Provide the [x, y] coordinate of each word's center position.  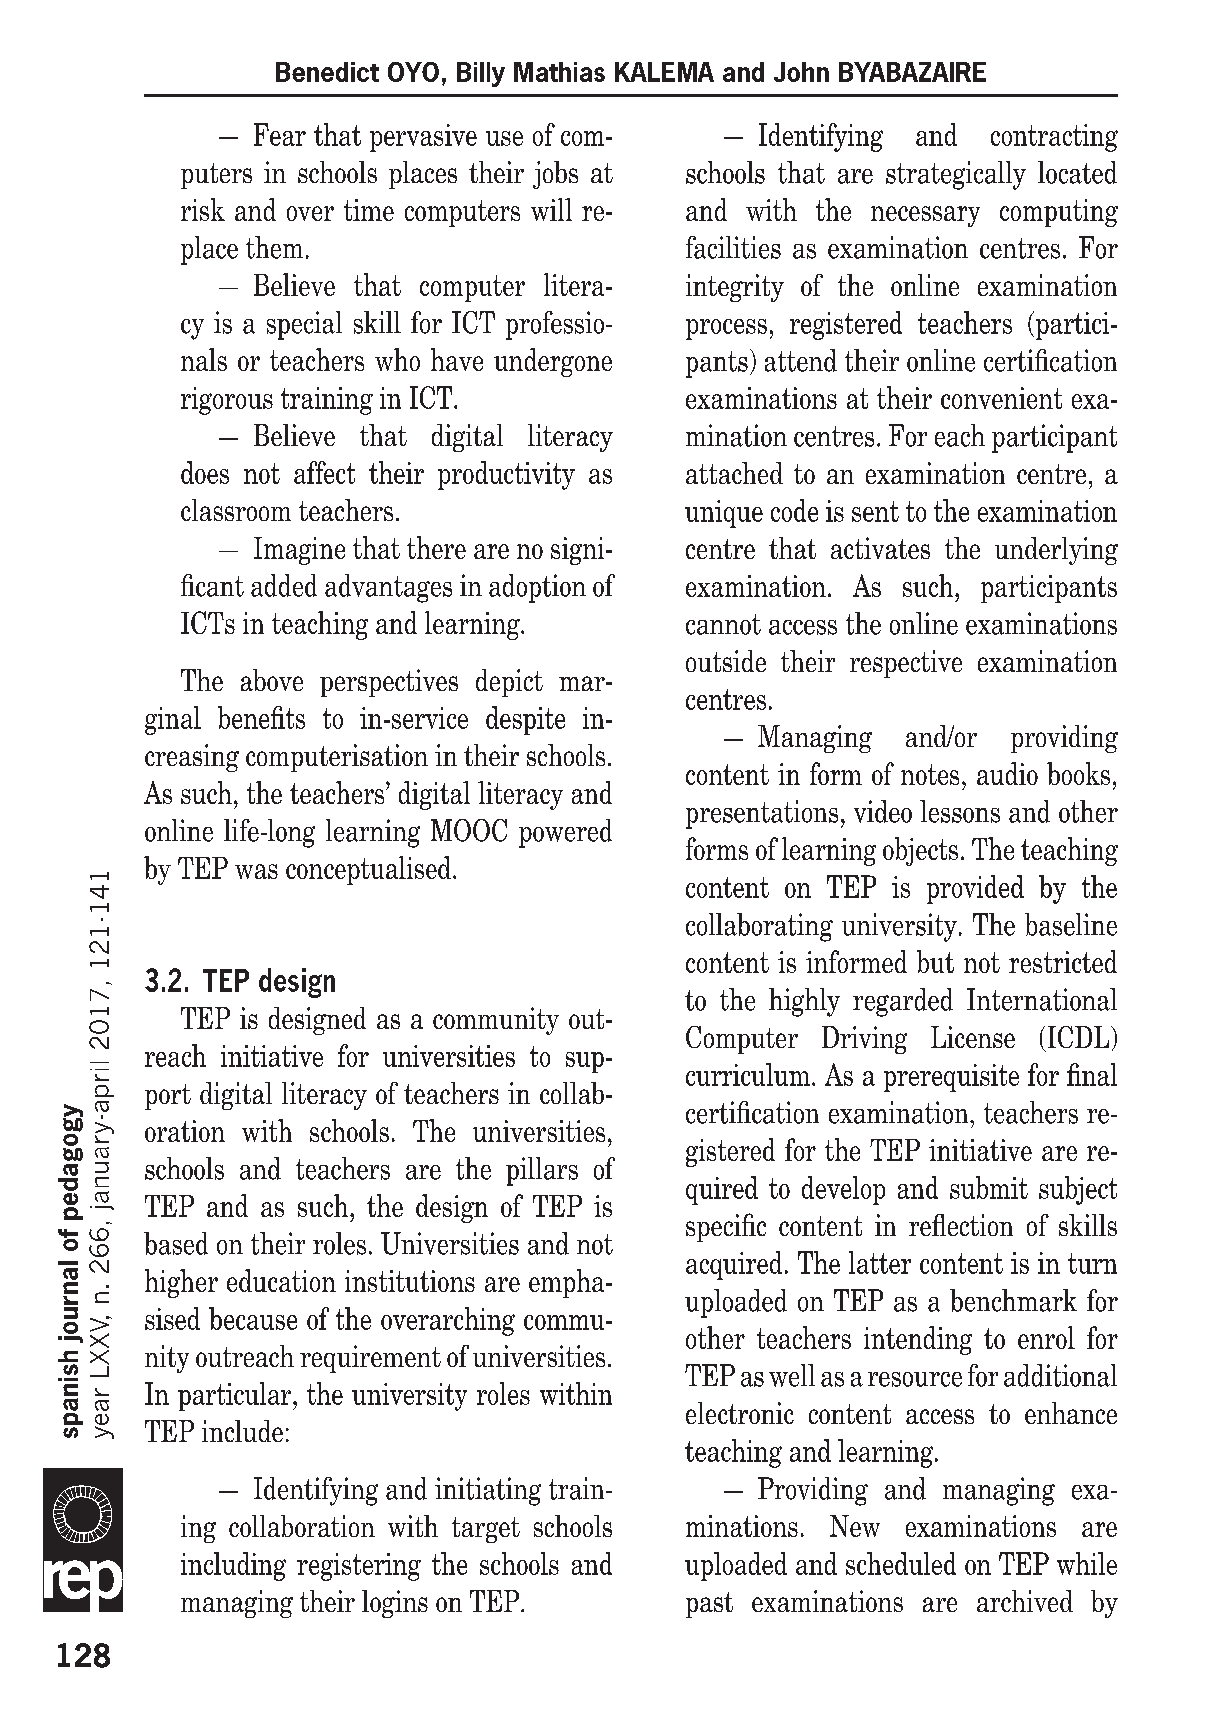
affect [324, 472]
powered [565, 833]
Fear [280, 134]
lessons [960, 811]
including [233, 1566]
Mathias [559, 72]
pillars [542, 1171]
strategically [956, 175]
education [281, 1280]
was [256, 871]
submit [989, 1187]
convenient [1001, 398]
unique [724, 514]
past [709, 1605]
